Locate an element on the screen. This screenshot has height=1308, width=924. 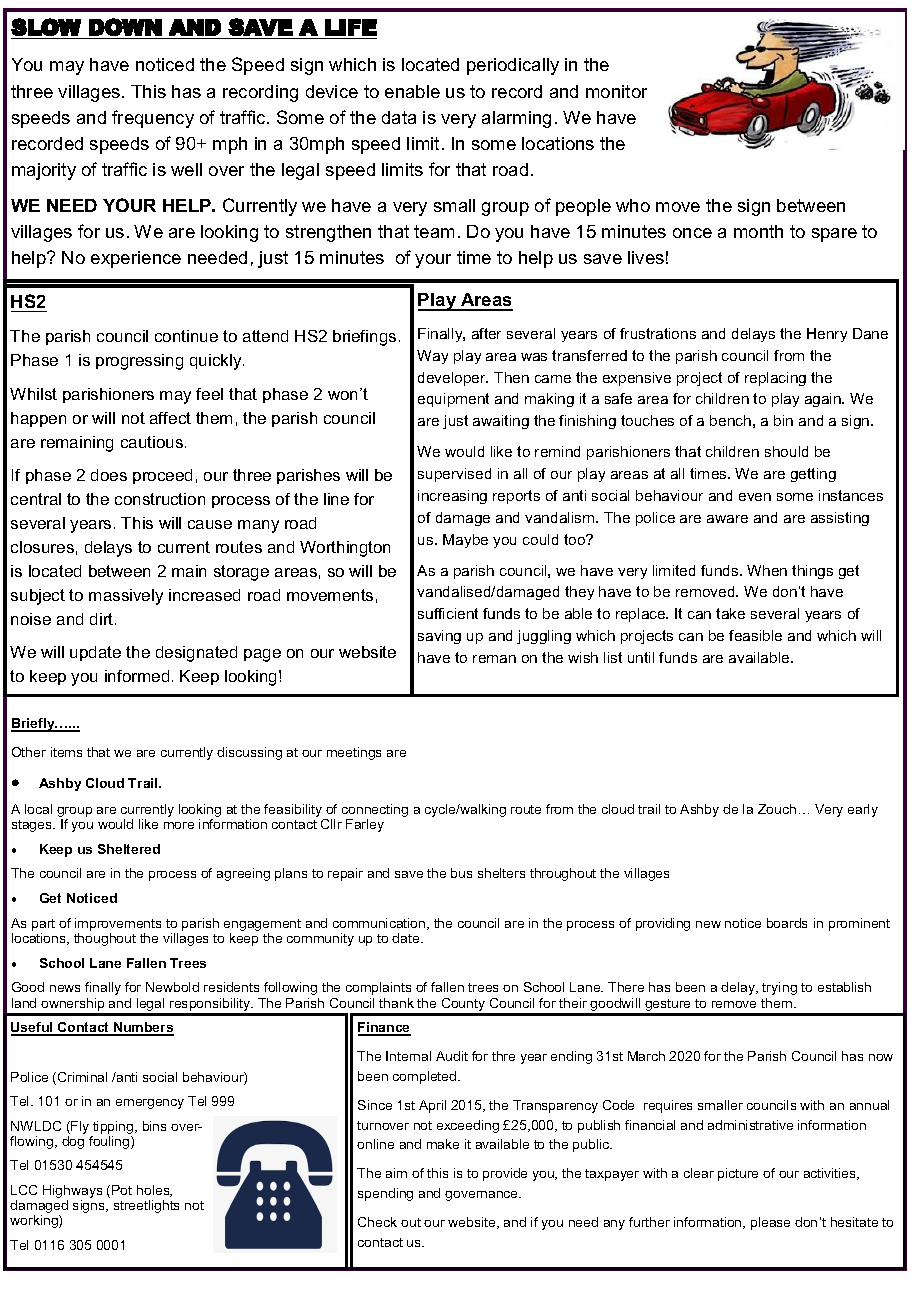
monitor is located at coordinates (616, 91).
